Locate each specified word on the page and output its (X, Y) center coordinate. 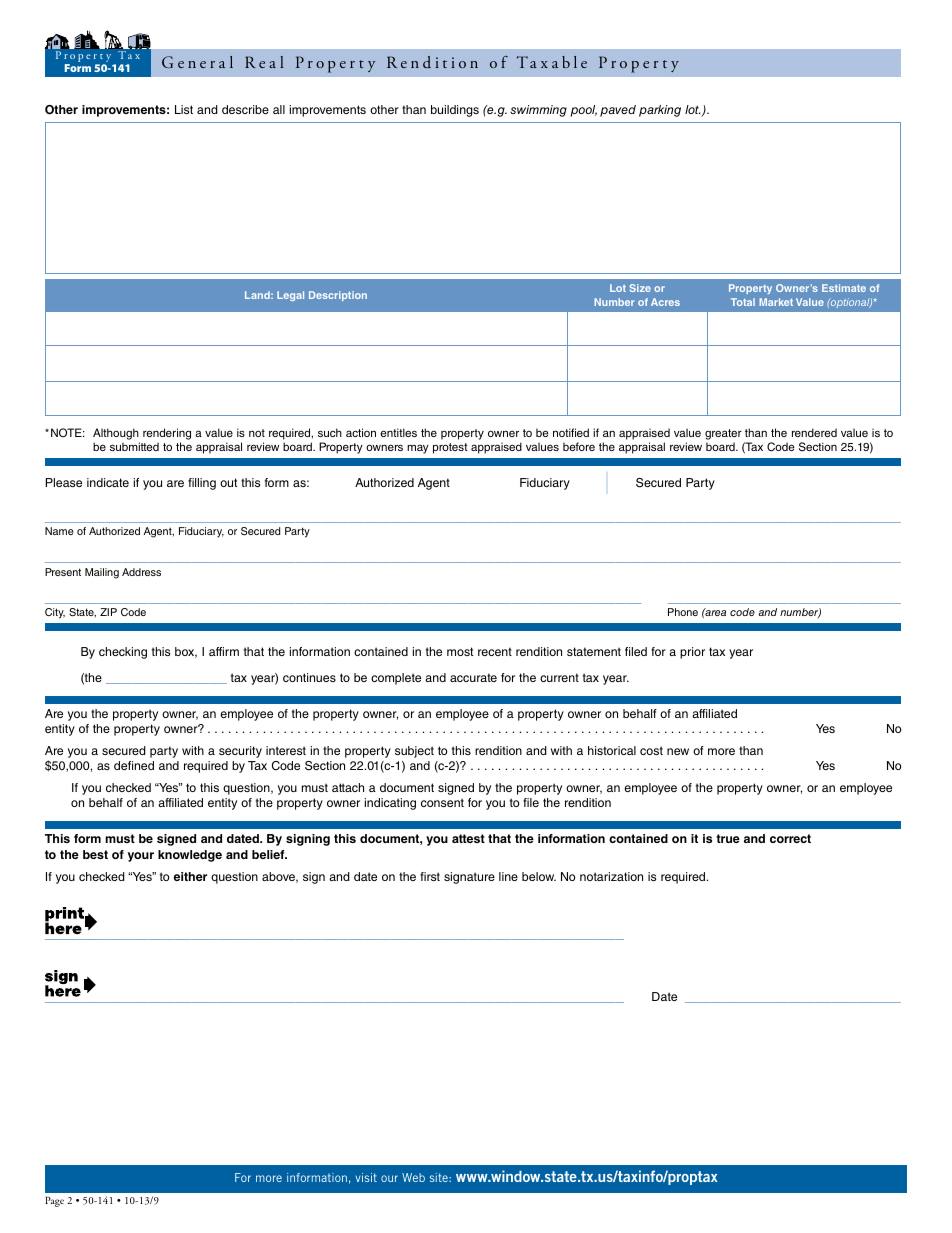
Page (54, 1201)
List (184, 109)
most (460, 651)
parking (660, 111)
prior (692, 653)
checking (123, 653)
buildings (455, 111)
